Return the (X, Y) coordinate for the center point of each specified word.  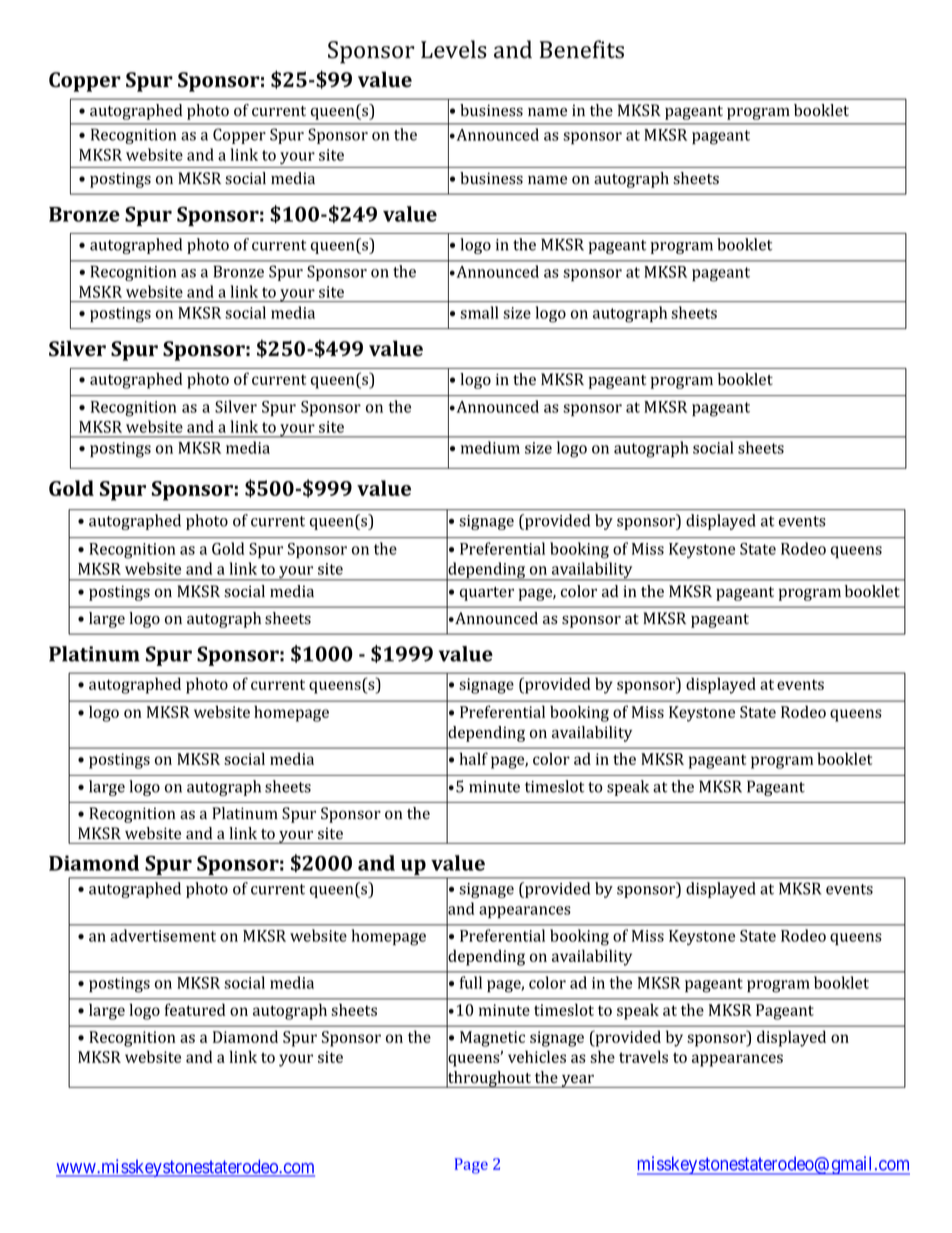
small (479, 312)
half (474, 758)
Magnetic (492, 1039)
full (471, 982)
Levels (454, 49)
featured (195, 1009)
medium (490, 447)
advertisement (163, 935)
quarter (487, 594)
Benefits (582, 49)
